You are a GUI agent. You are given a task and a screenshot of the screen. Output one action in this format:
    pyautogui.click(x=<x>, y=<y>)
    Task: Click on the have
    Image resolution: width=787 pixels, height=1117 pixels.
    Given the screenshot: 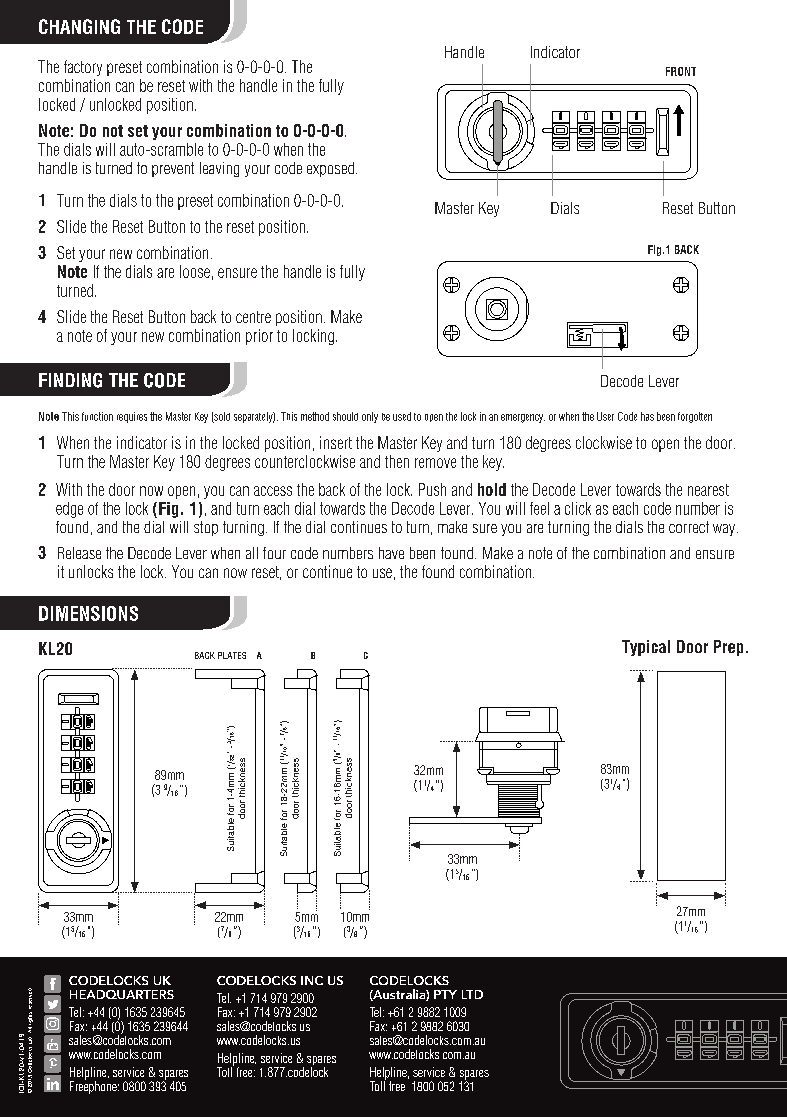 What is the action you would take?
    pyautogui.click(x=391, y=553)
